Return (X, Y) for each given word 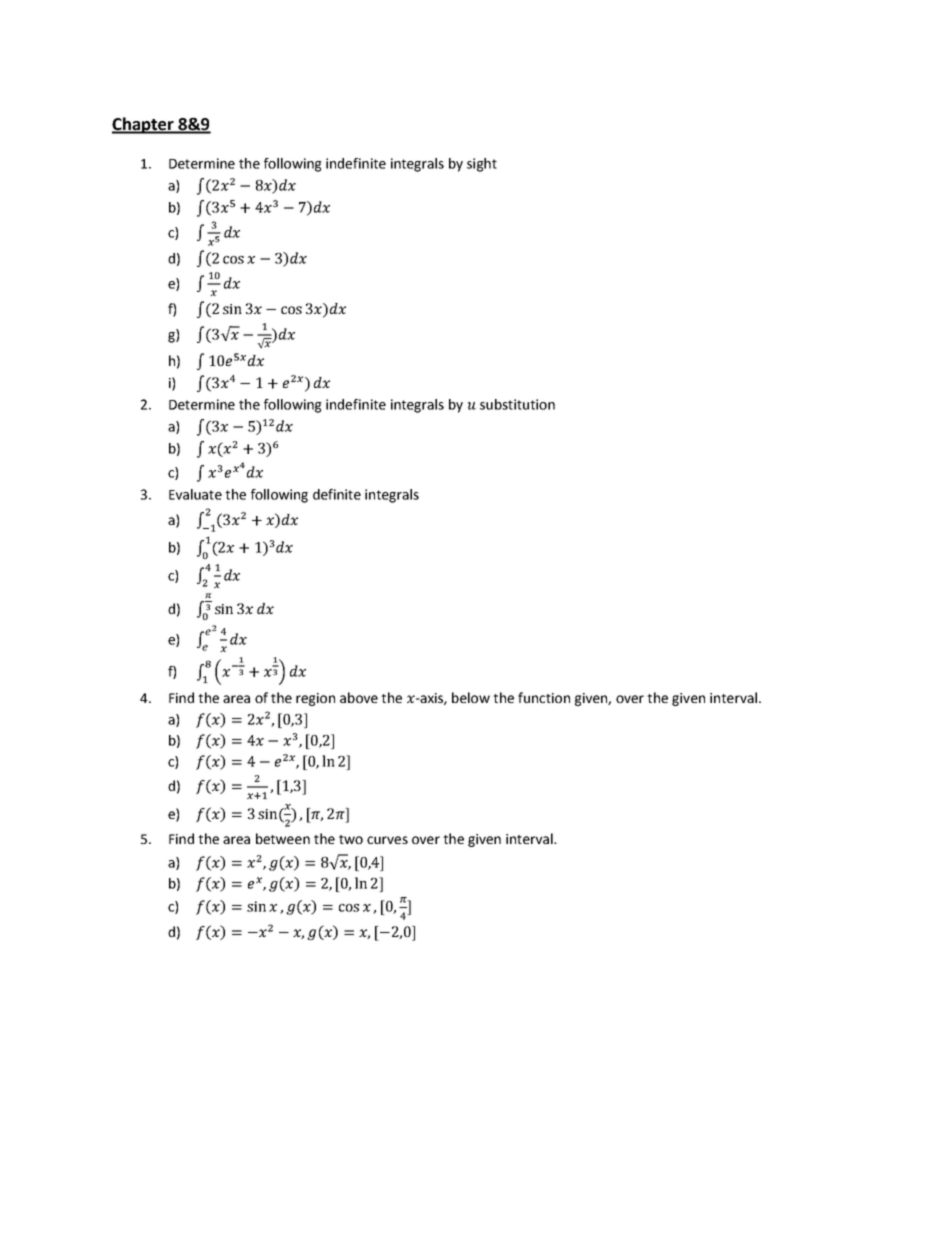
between (283, 838)
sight (482, 165)
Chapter (144, 125)
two (351, 839)
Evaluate (195, 494)
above (359, 697)
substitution (517, 404)
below (471, 697)
